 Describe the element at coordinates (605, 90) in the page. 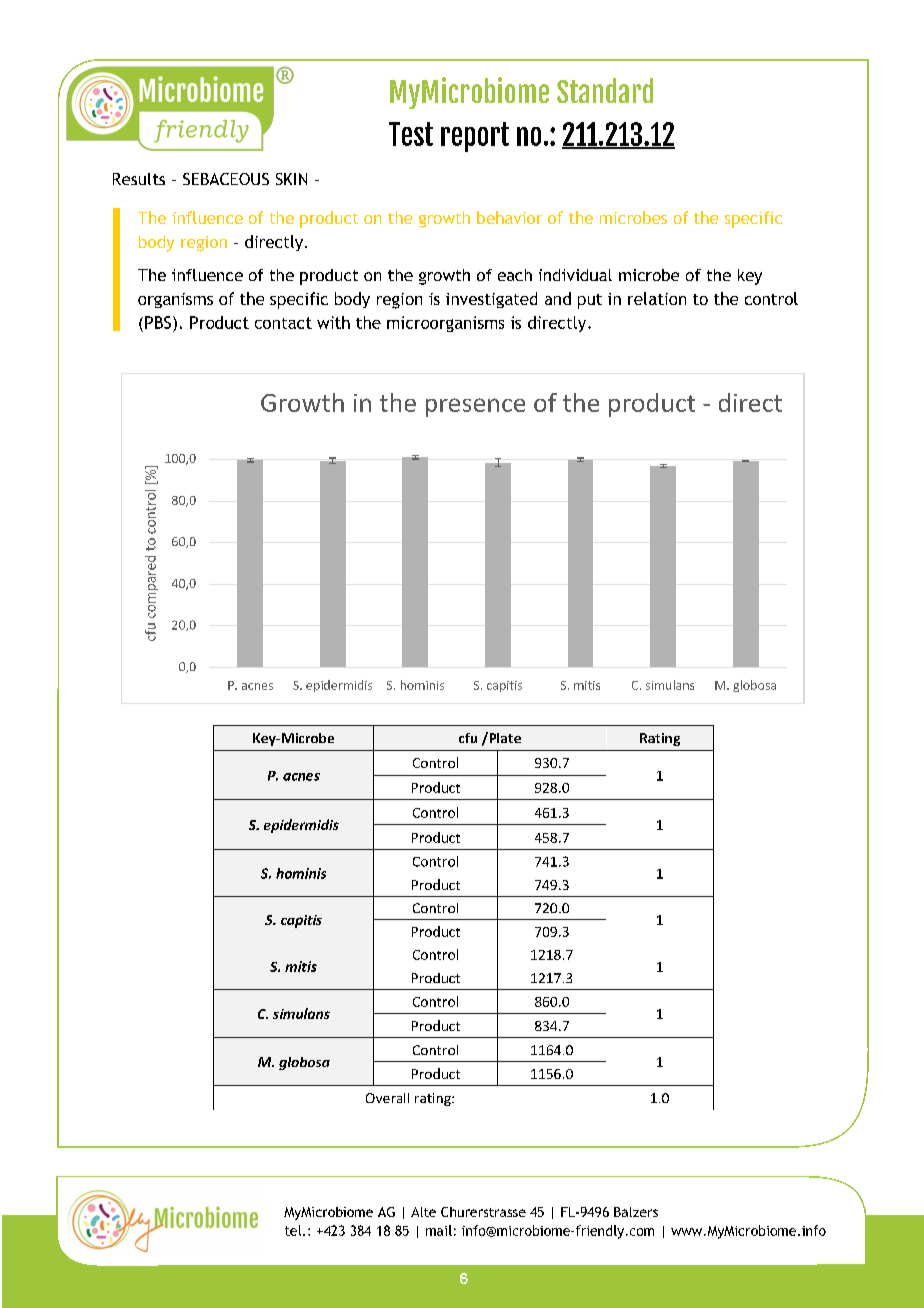

I see `Standard` at that location.
